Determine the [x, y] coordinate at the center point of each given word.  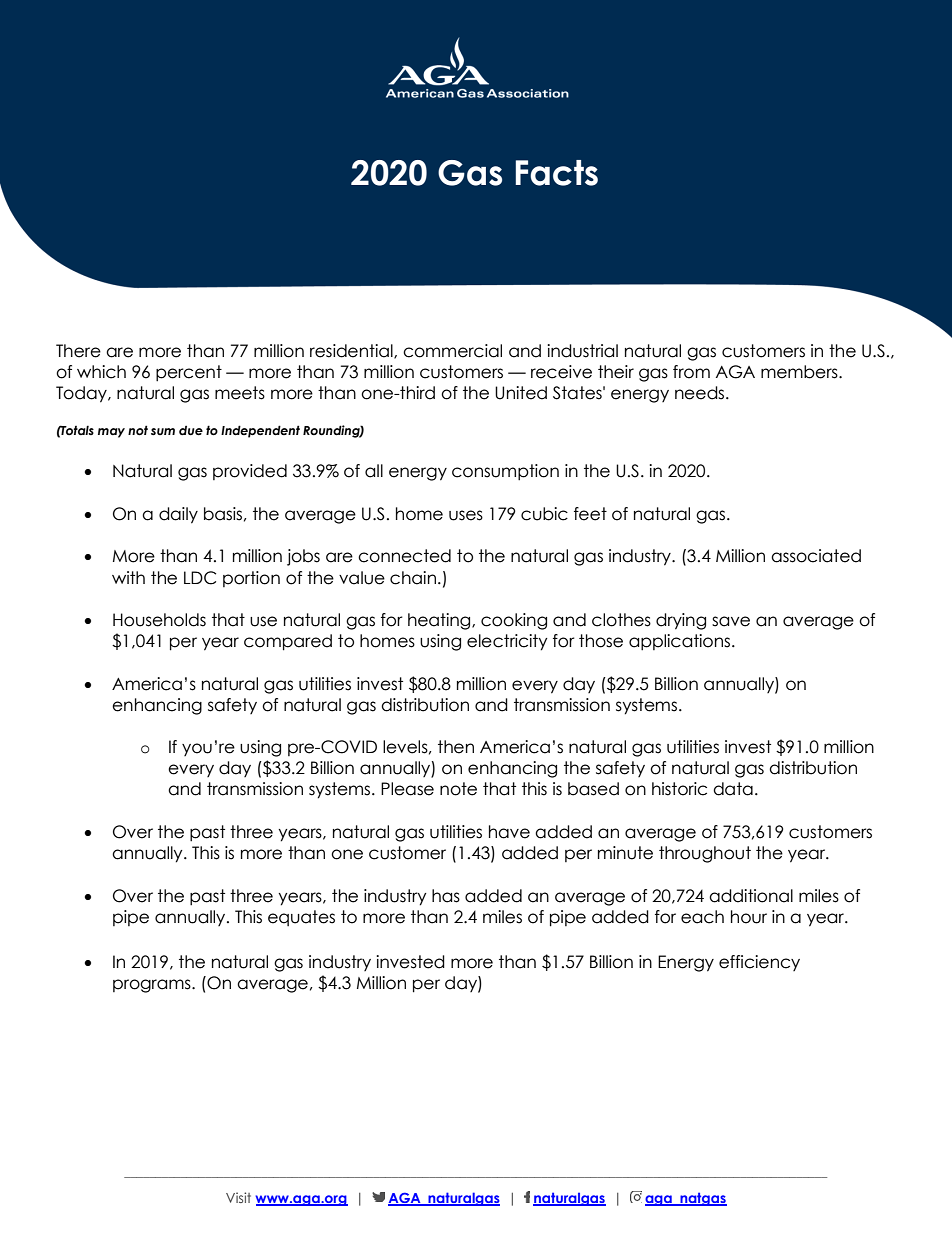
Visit [238, 1197]
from [691, 372]
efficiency [759, 963]
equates [301, 918]
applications [681, 642]
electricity [507, 642]
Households [159, 620]
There [78, 351]
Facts [556, 173]
